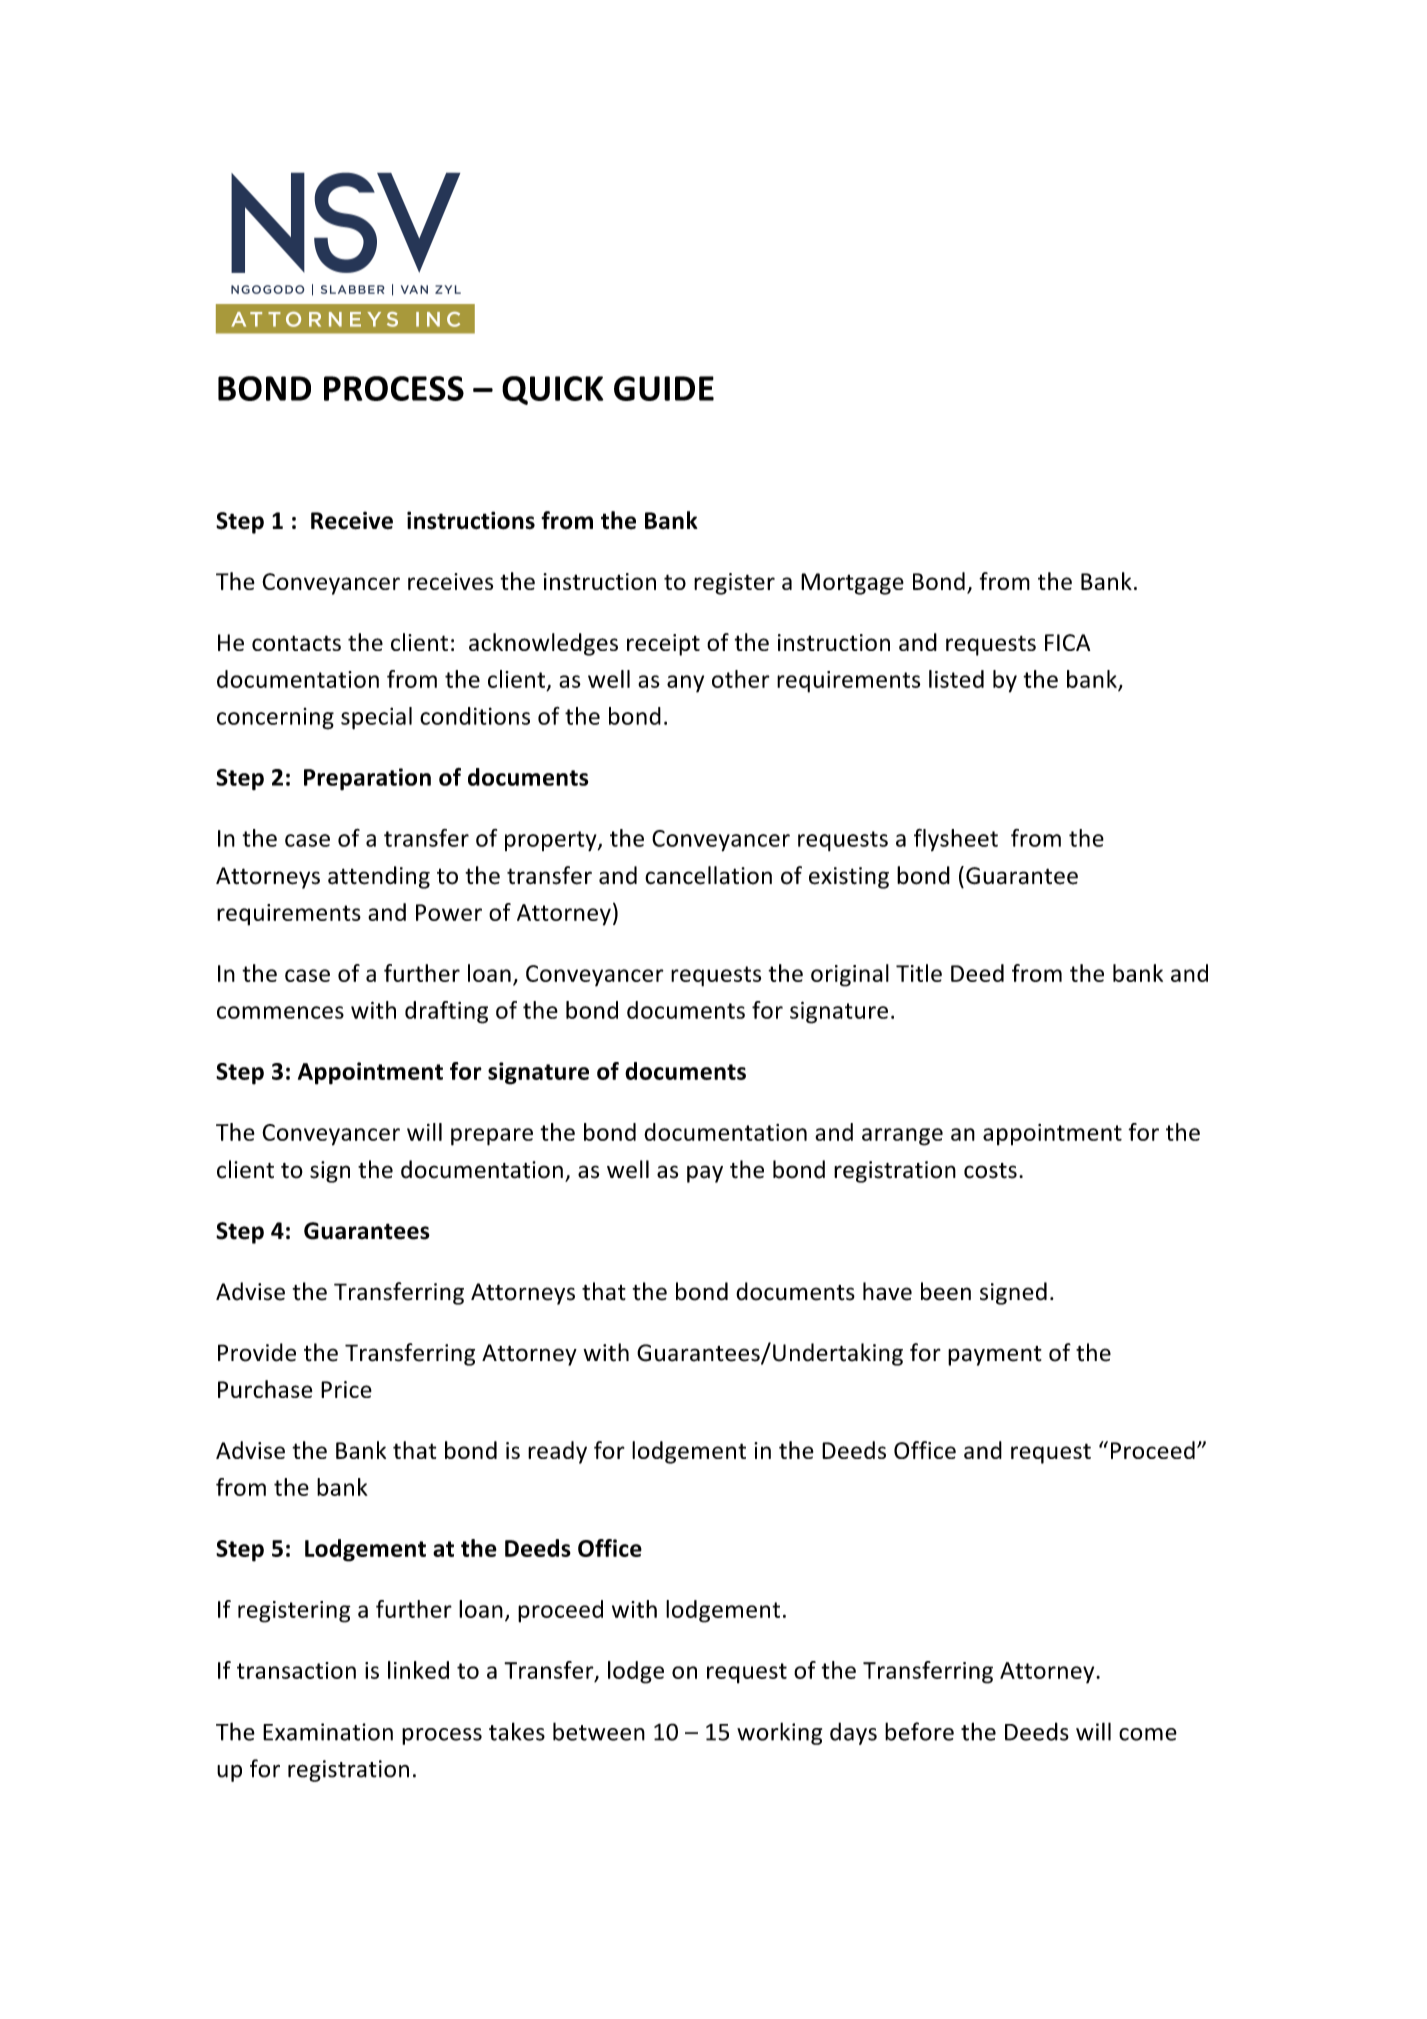 The height and width of the screenshot is (2019, 1427). I want to click on ready, so click(557, 1452).
